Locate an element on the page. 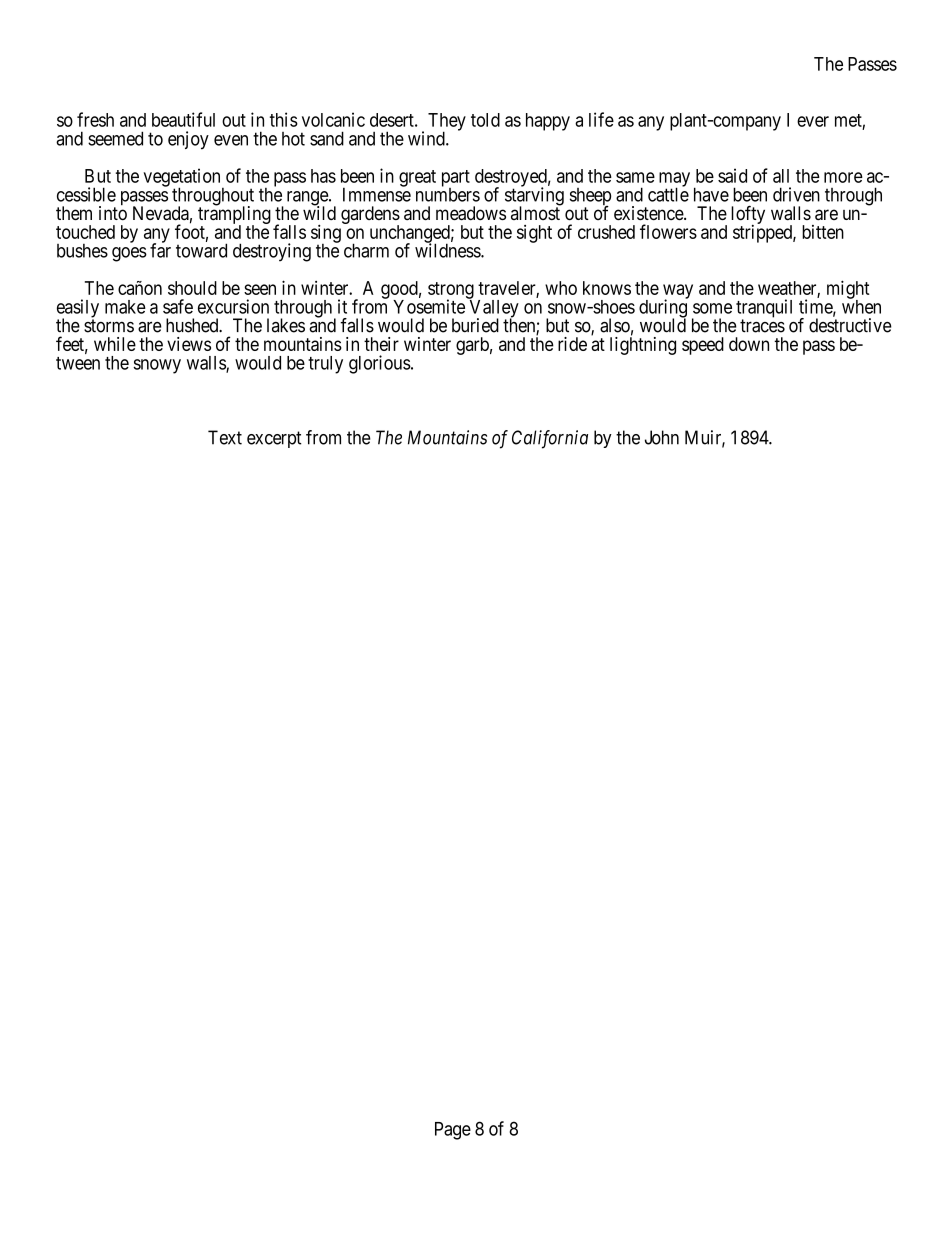 This document has width=952, height=1233. John is located at coordinates (662, 437).
